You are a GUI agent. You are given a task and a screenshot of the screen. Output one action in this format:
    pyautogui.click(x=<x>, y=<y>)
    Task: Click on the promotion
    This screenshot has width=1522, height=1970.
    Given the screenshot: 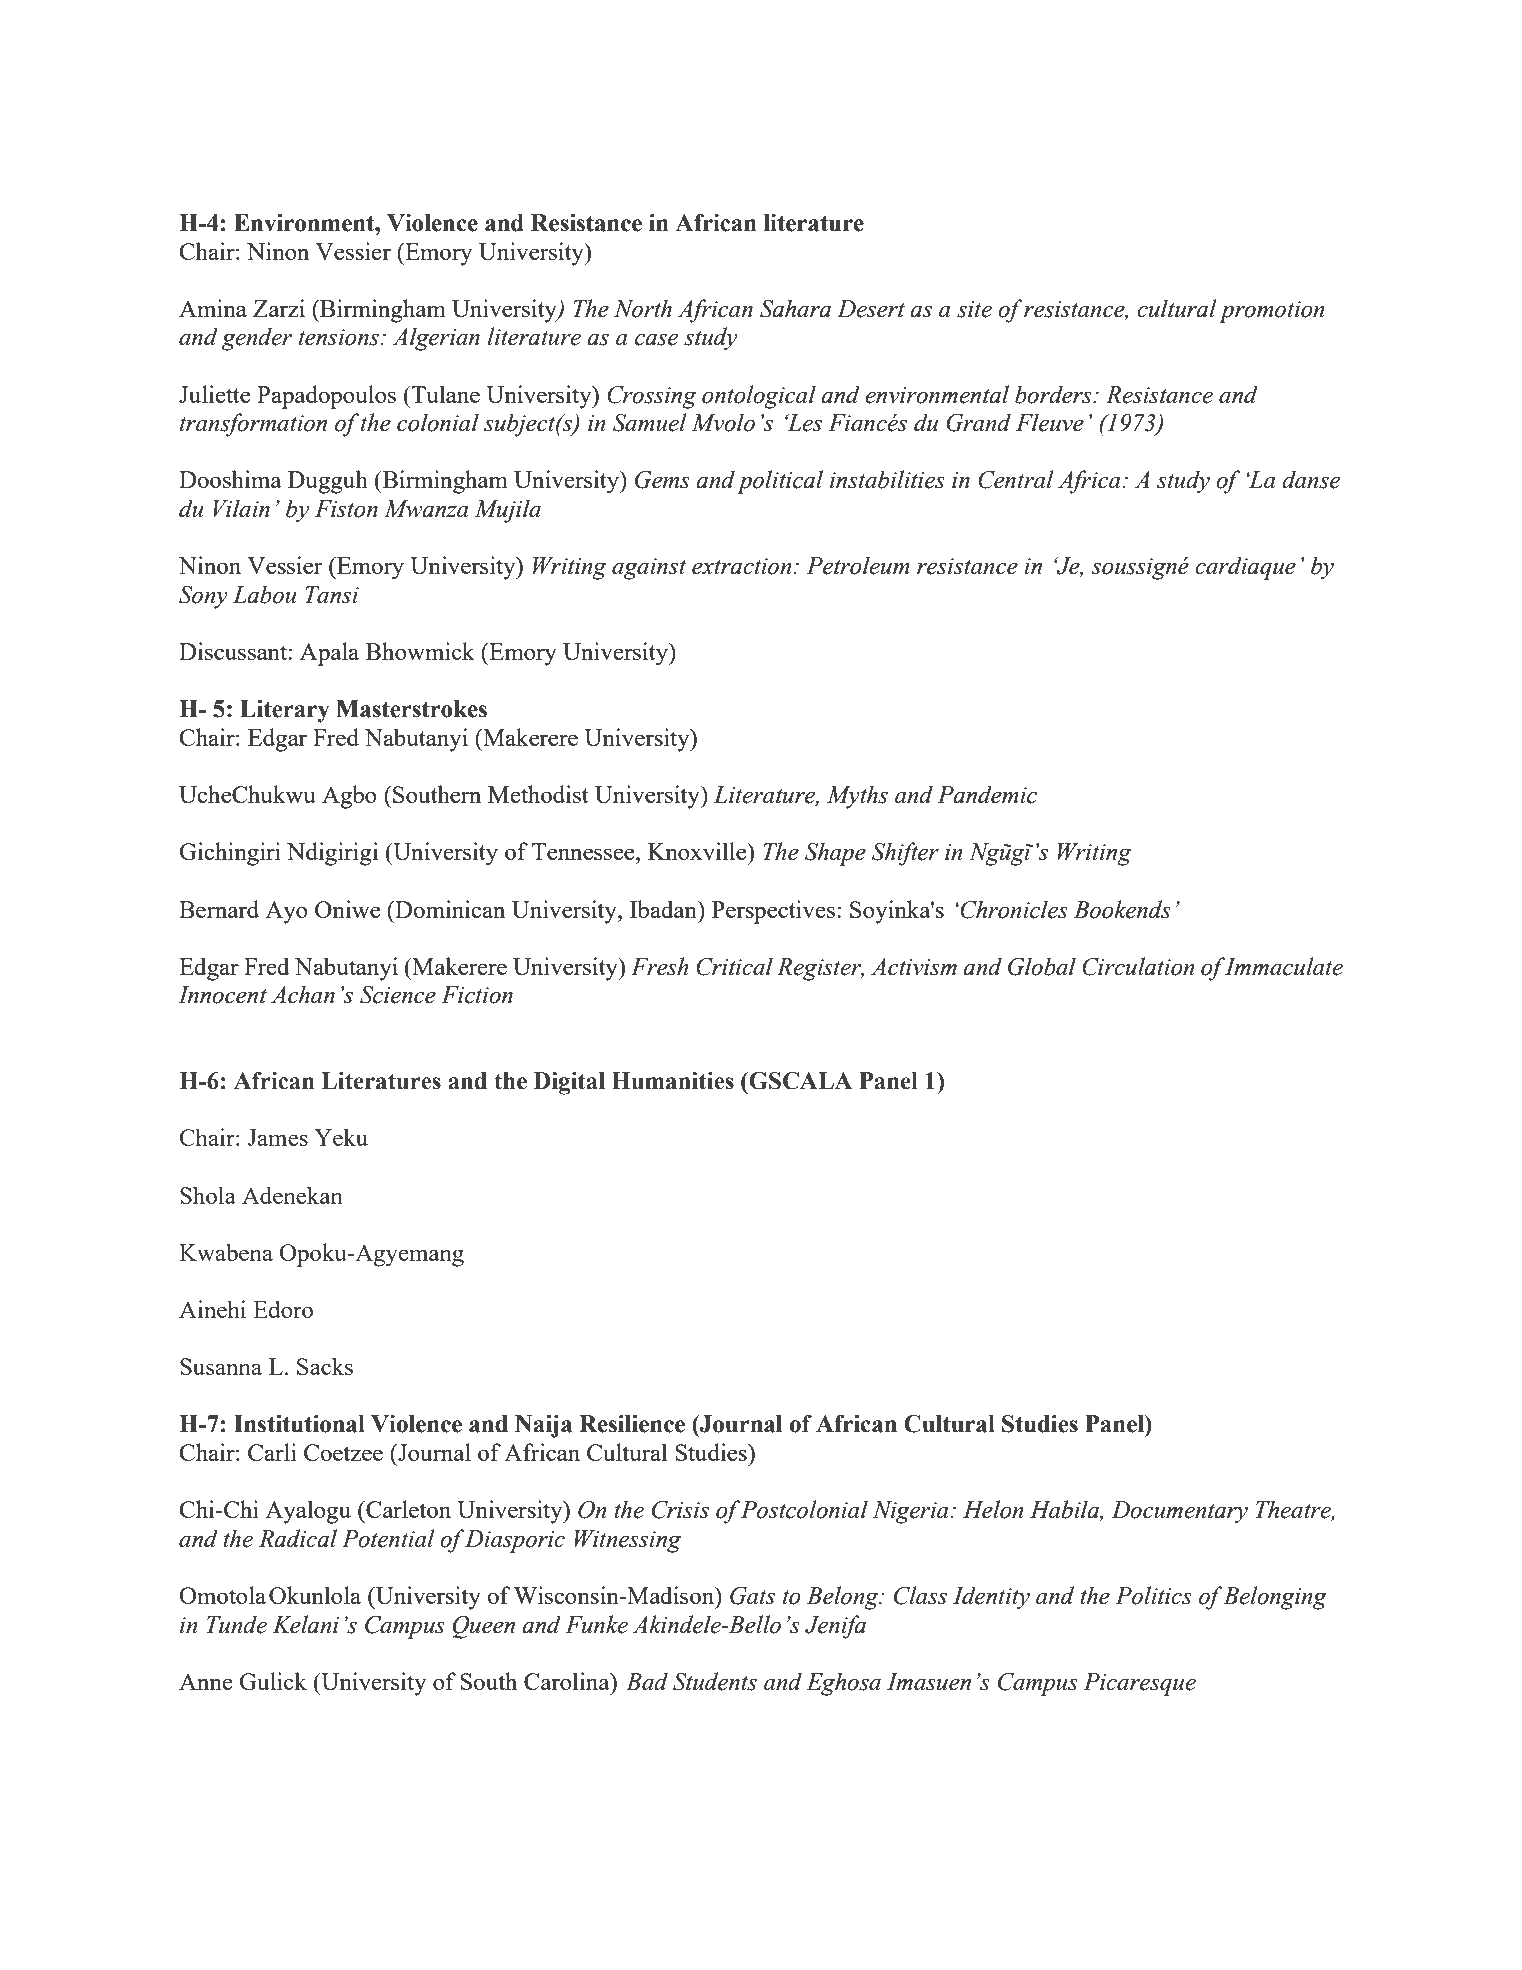 What is the action you would take?
    pyautogui.click(x=1272, y=312)
